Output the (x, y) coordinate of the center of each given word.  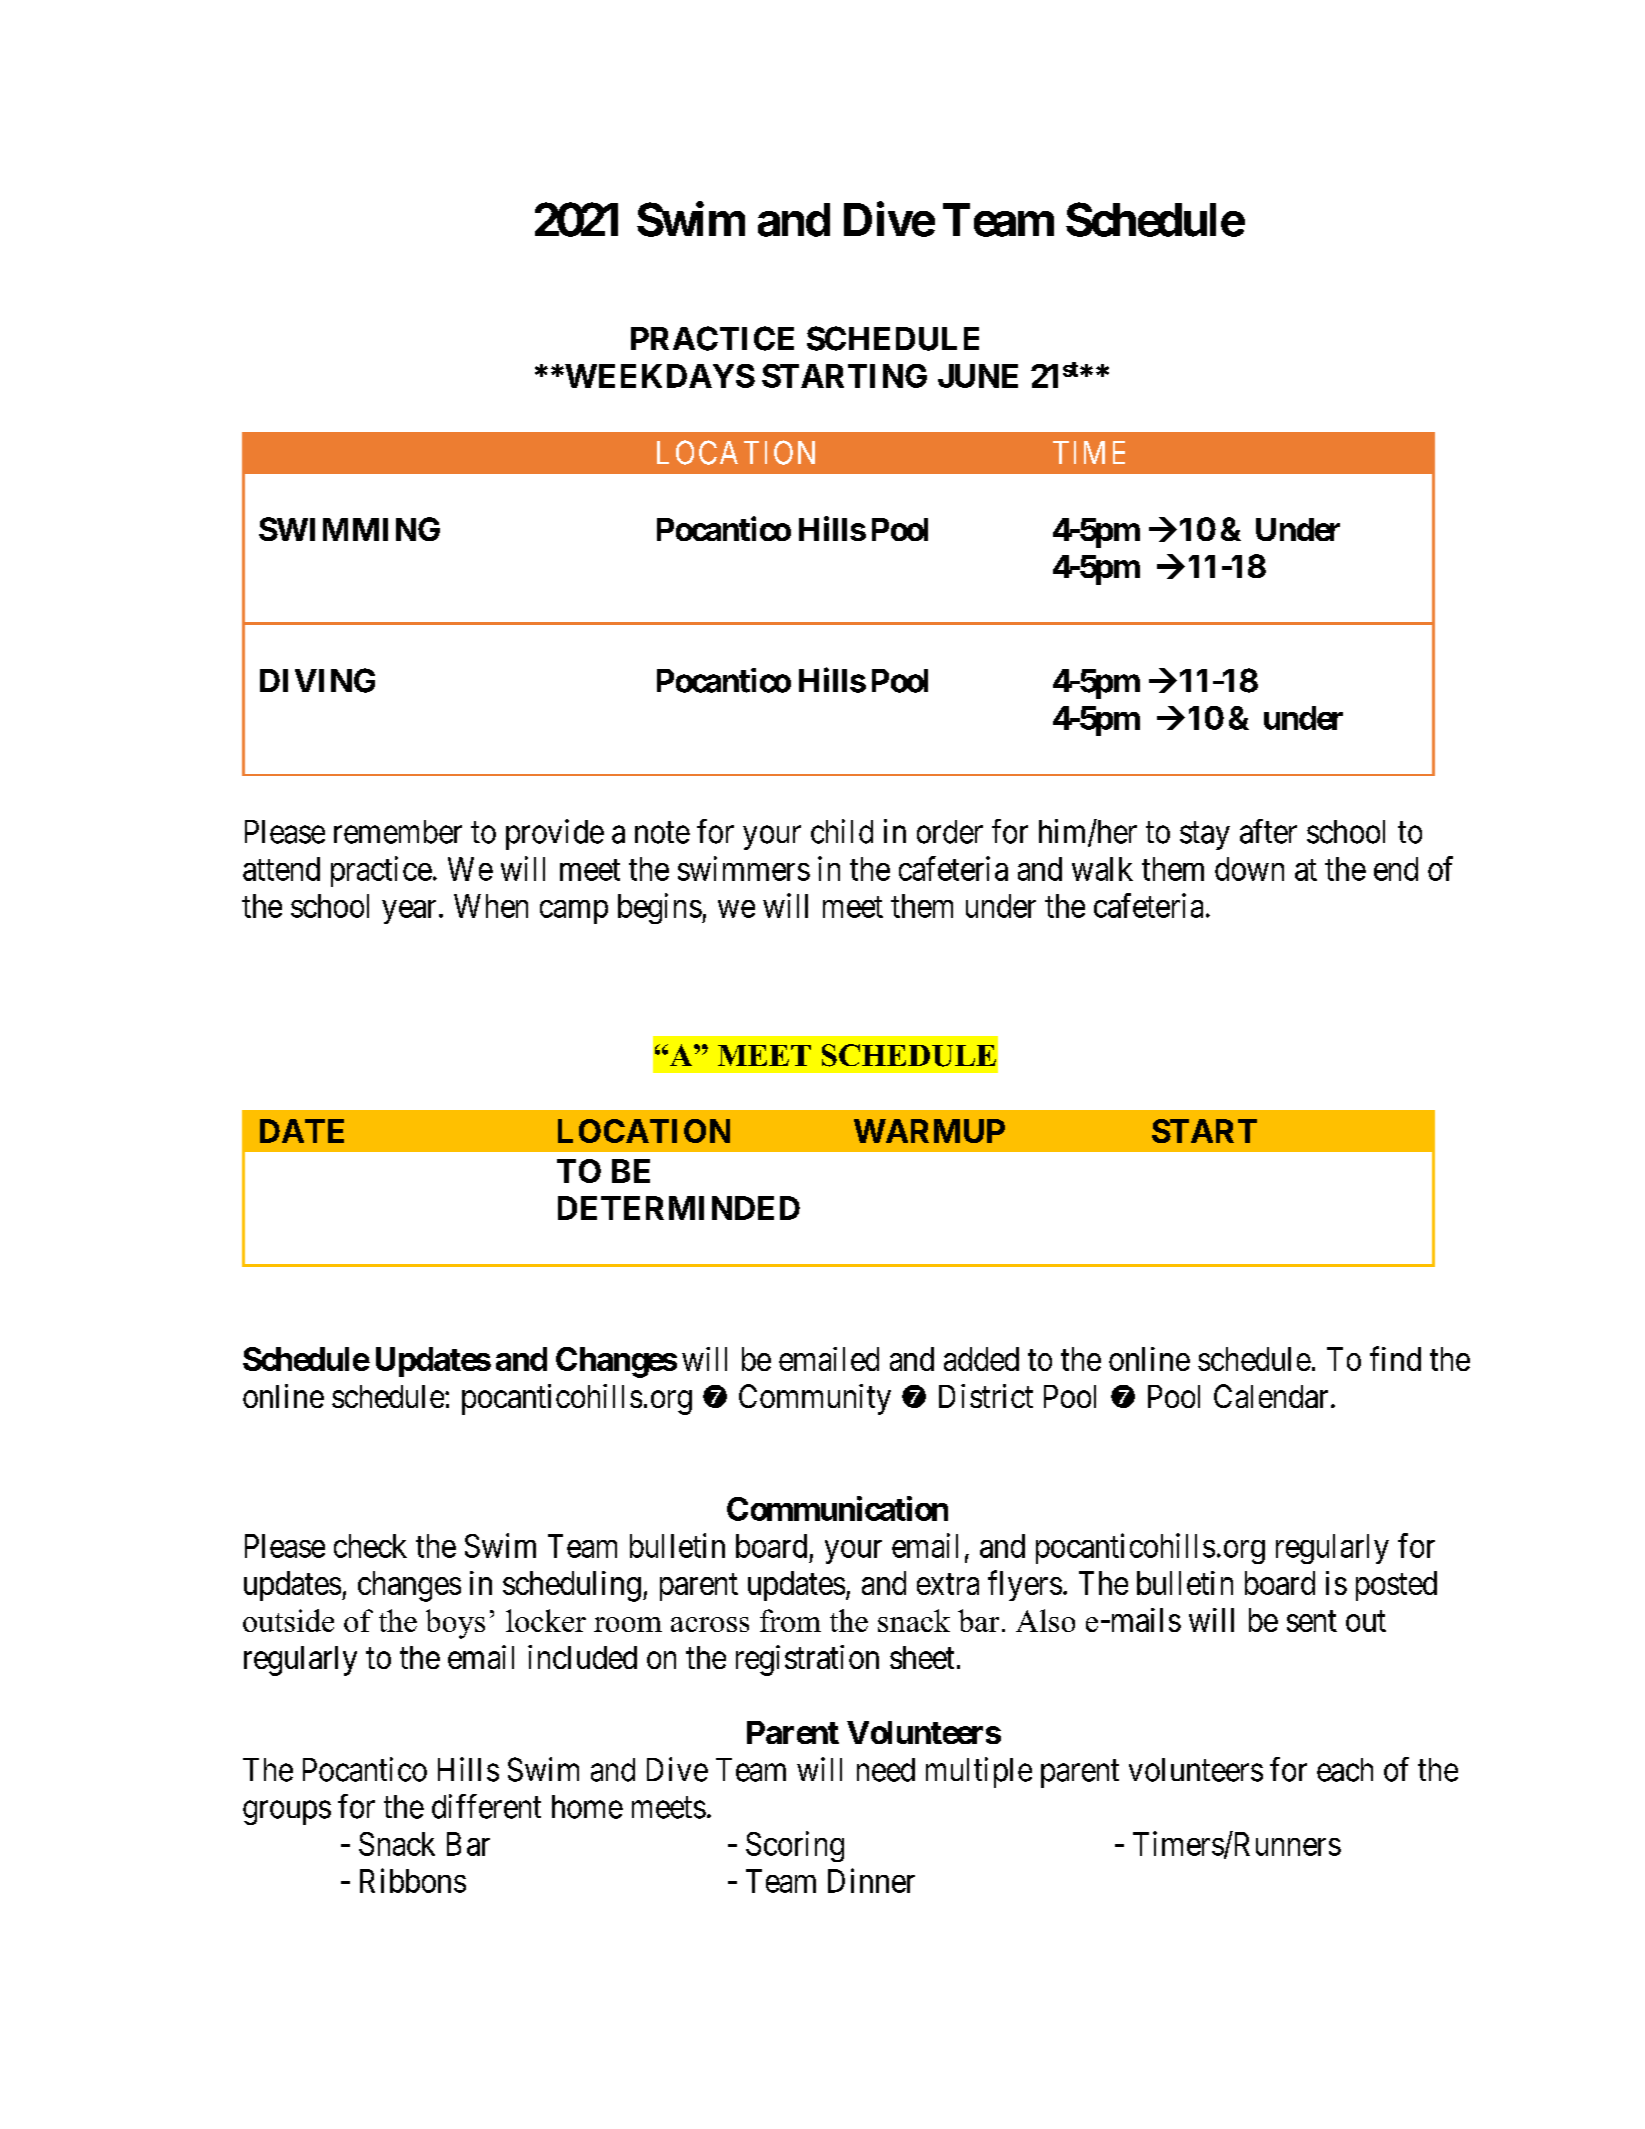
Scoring (795, 1846)
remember (398, 832)
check (370, 1546)
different (486, 1806)
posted (1396, 1586)
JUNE (978, 376)
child (842, 831)
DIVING (317, 680)
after (1268, 831)
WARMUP (929, 1131)
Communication (837, 1508)
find (1395, 1358)
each (1345, 1770)
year (409, 912)
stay (1205, 836)
